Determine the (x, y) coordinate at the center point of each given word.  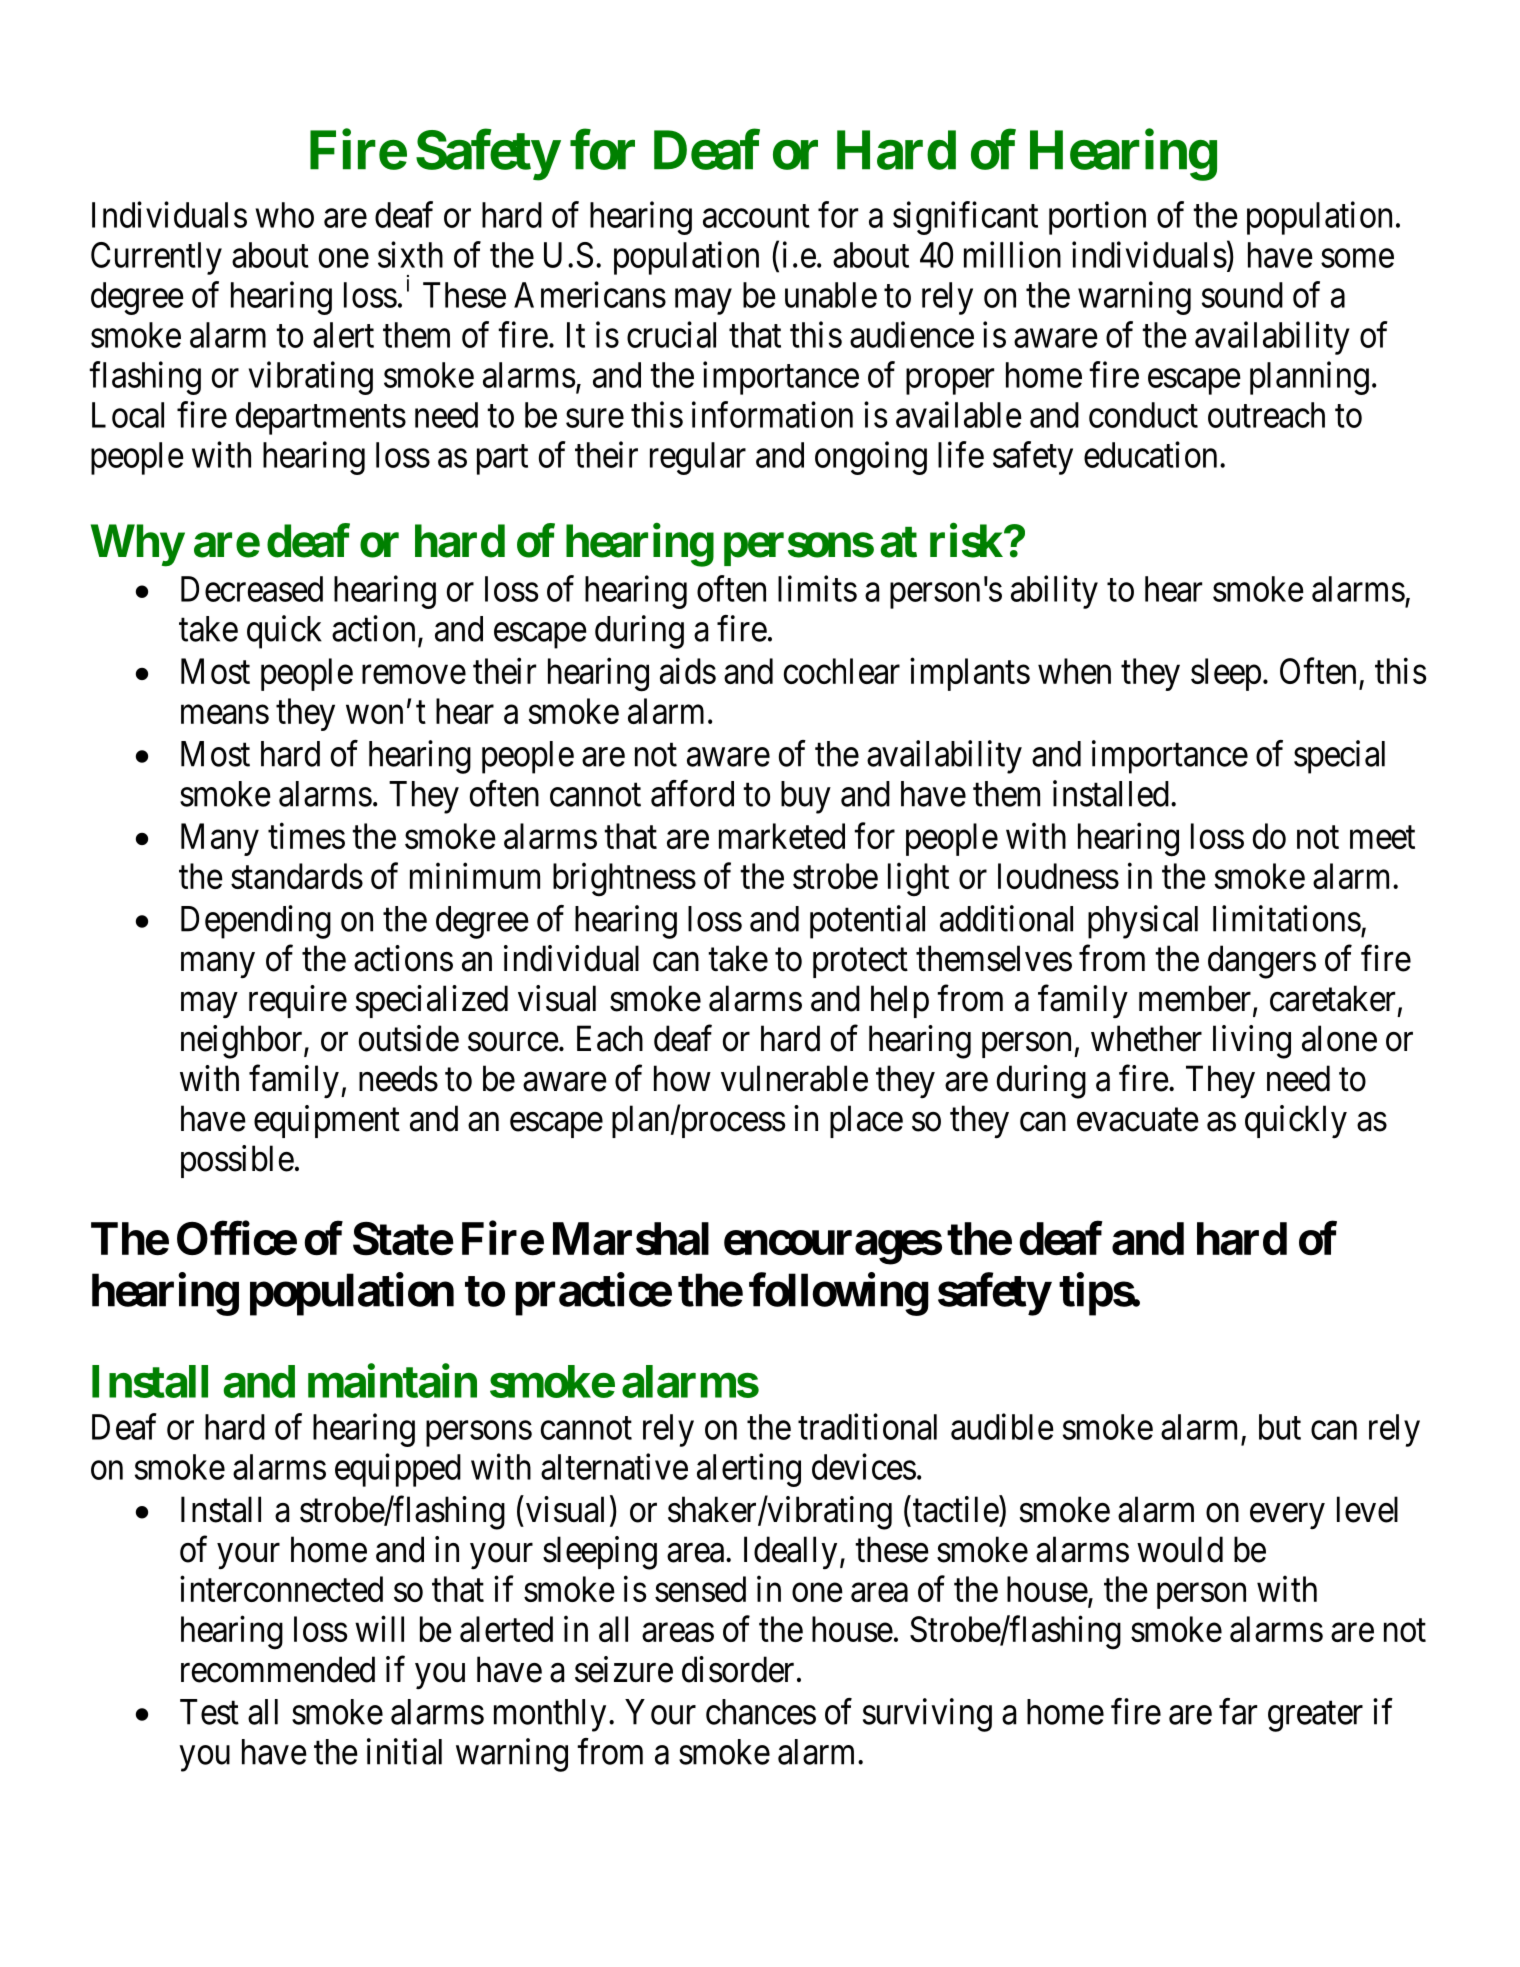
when (1074, 671)
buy (806, 797)
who (284, 215)
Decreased (252, 589)
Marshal (631, 1239)
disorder (738, 1669)
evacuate (1138, 1120)
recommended (278, 1669)
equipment (327, 1121)
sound (1242, 295)
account (756, 216)
